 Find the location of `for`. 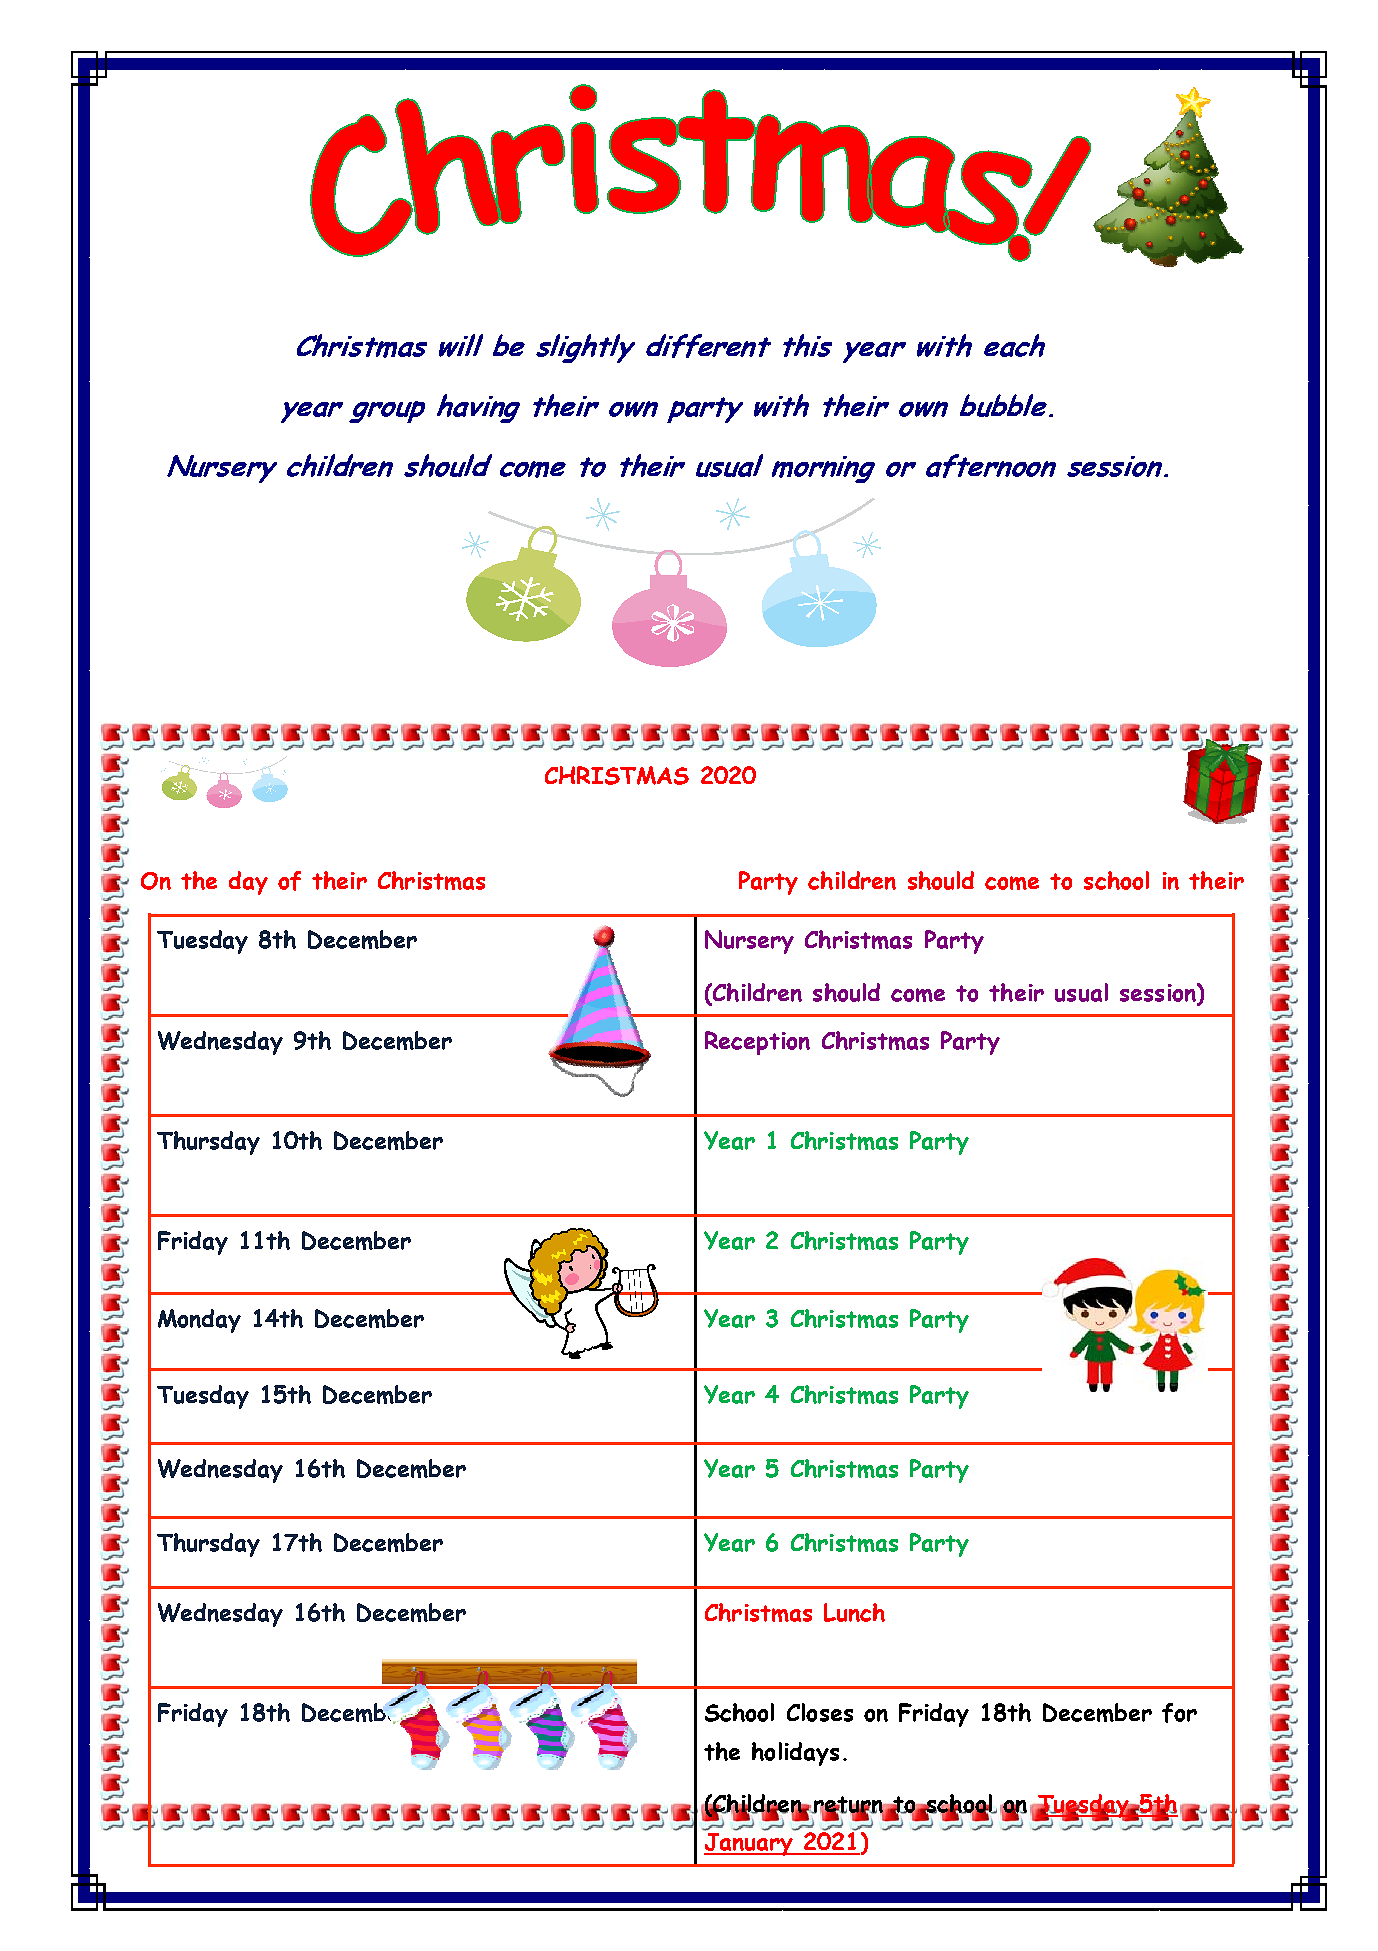

for is located at coordinates (1179, 1713).
